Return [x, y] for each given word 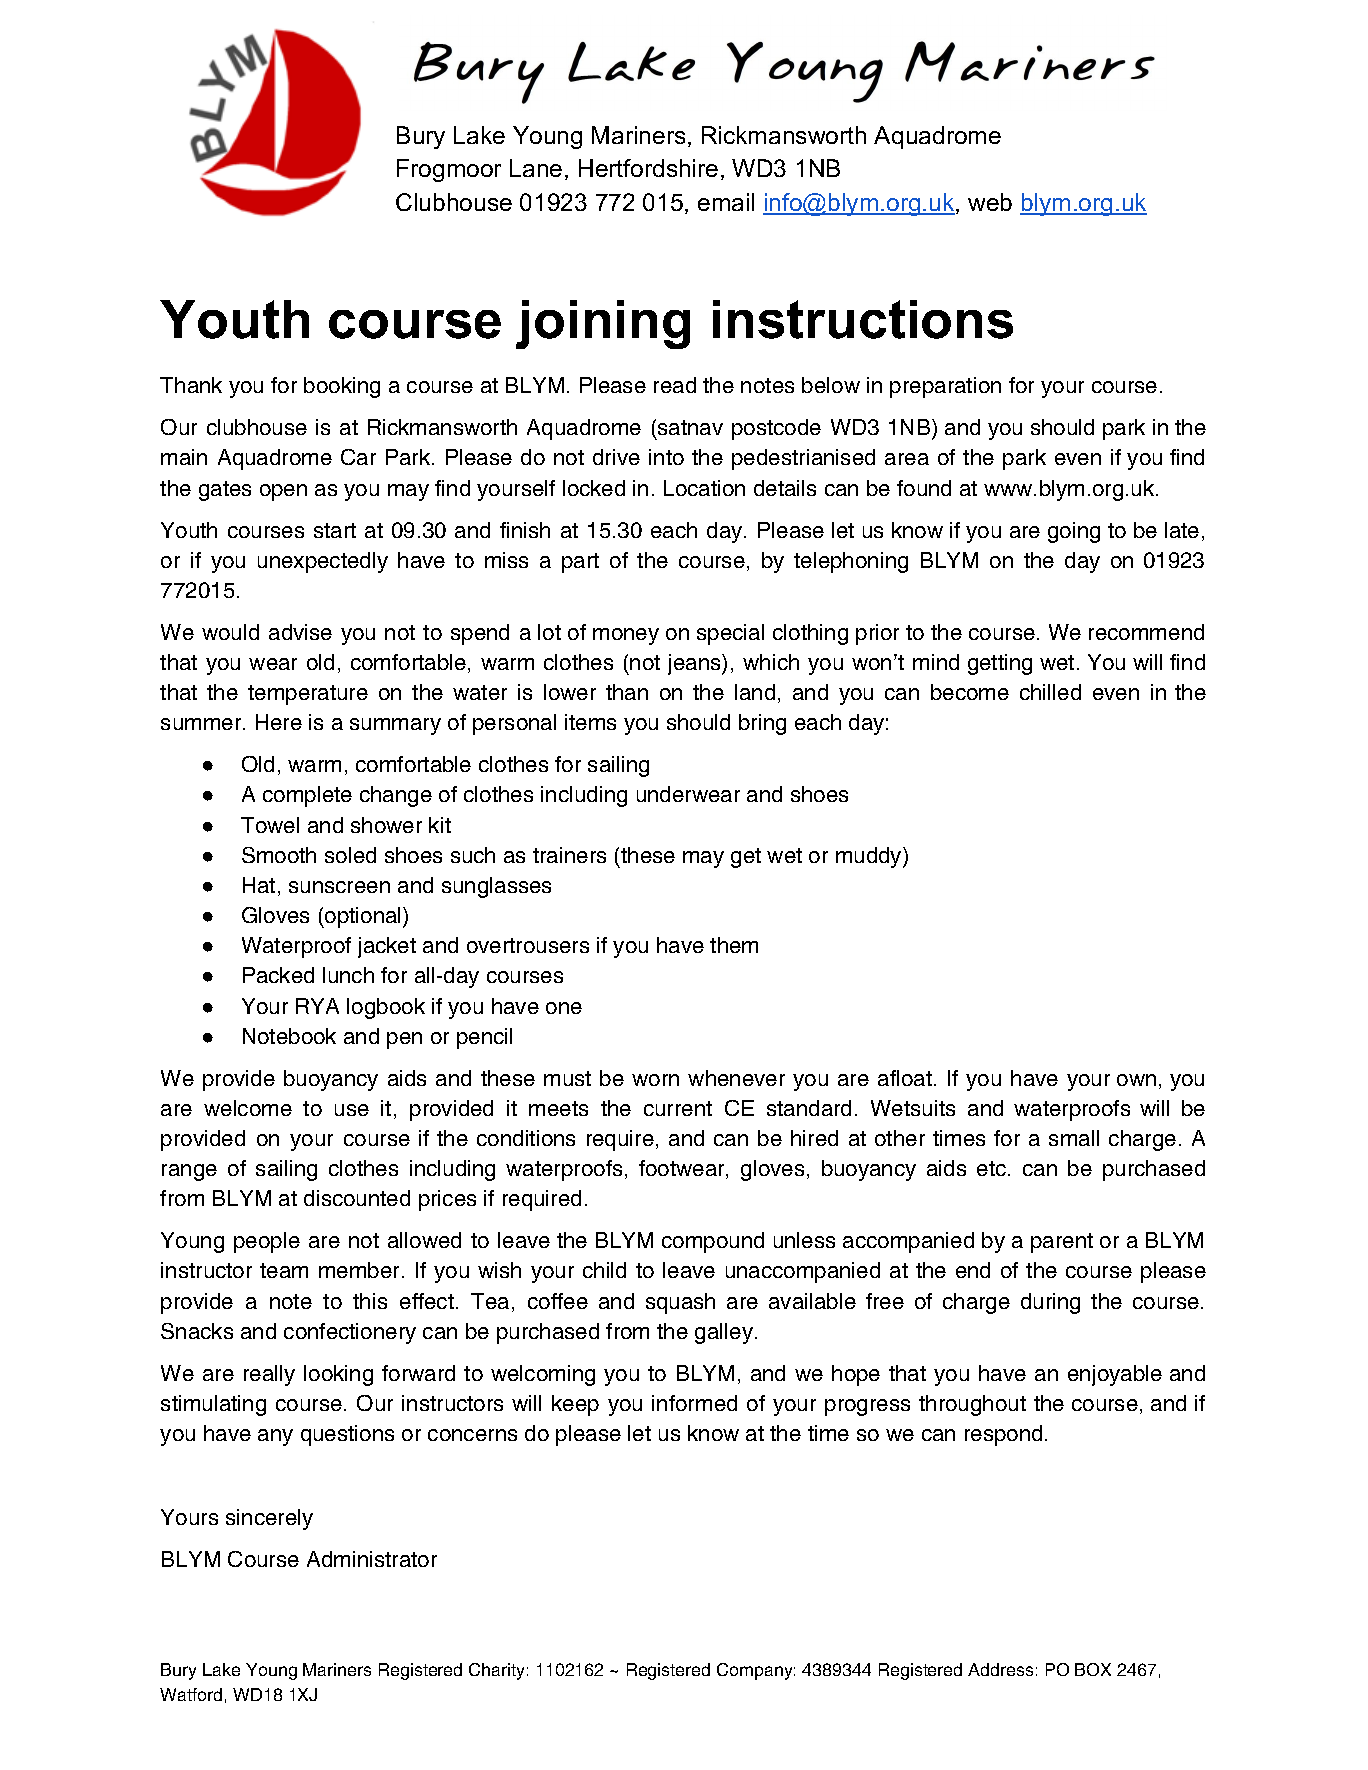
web [990, 202]
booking [342, 387]
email [726, 202]
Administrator [372, 1559]
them [734, 945]
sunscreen [339, 887]
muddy [870, 857]
